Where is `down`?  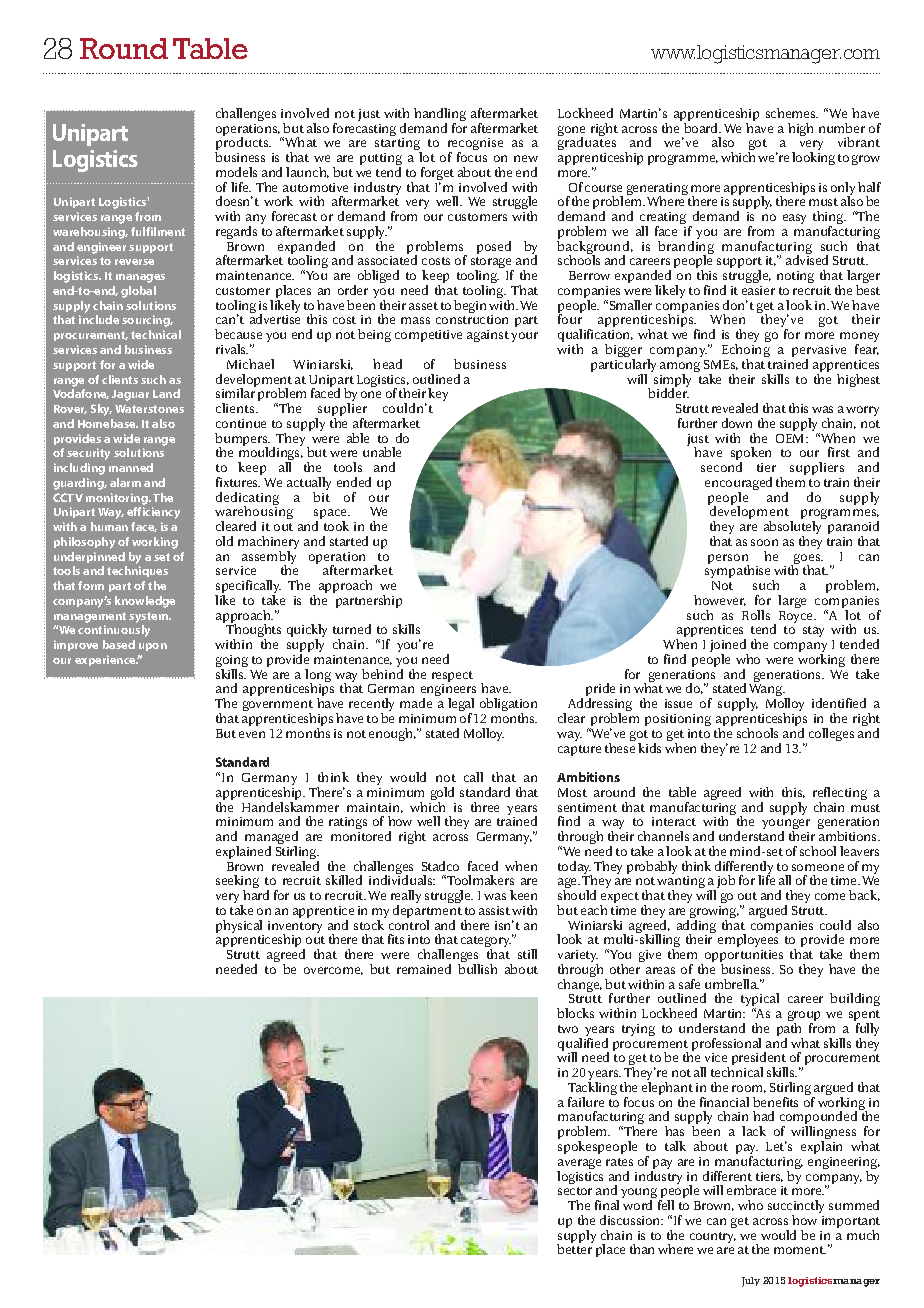 down is located at coordinates (737, 423).
